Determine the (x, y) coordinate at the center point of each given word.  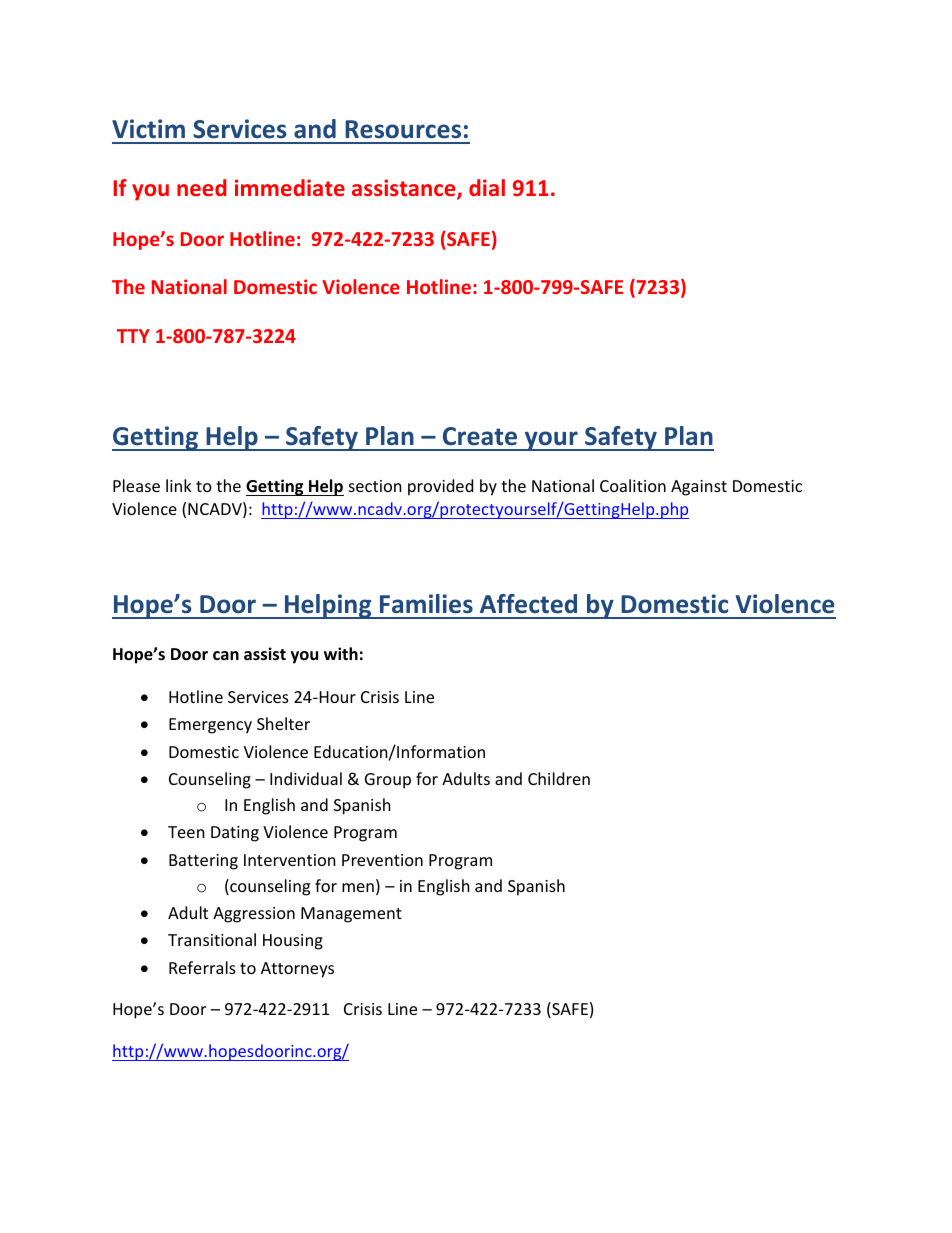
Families (426, 604)
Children (559, 778)
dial (487, 187)
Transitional (212, 939)
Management (351, 915)
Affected (528, 604)
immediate (290, 187)
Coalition (633, 485)
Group (388, 781)
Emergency (210, 726)
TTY (133, 336)
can (226, 655)
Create (480, 436)
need (201, 187)
